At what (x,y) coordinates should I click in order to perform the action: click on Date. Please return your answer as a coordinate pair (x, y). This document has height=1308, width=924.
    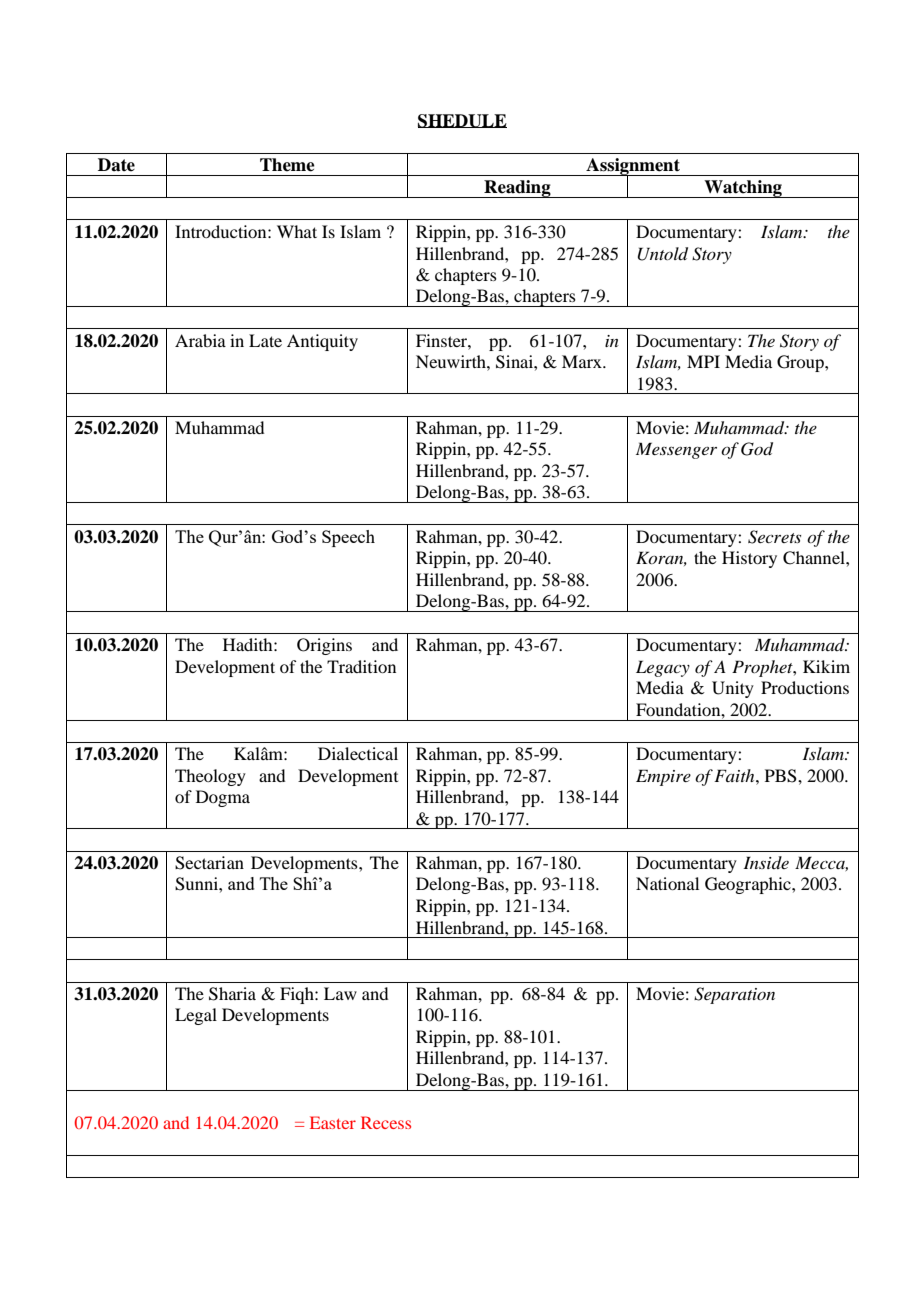
    Looking at the image, I should click on (116, 165).
